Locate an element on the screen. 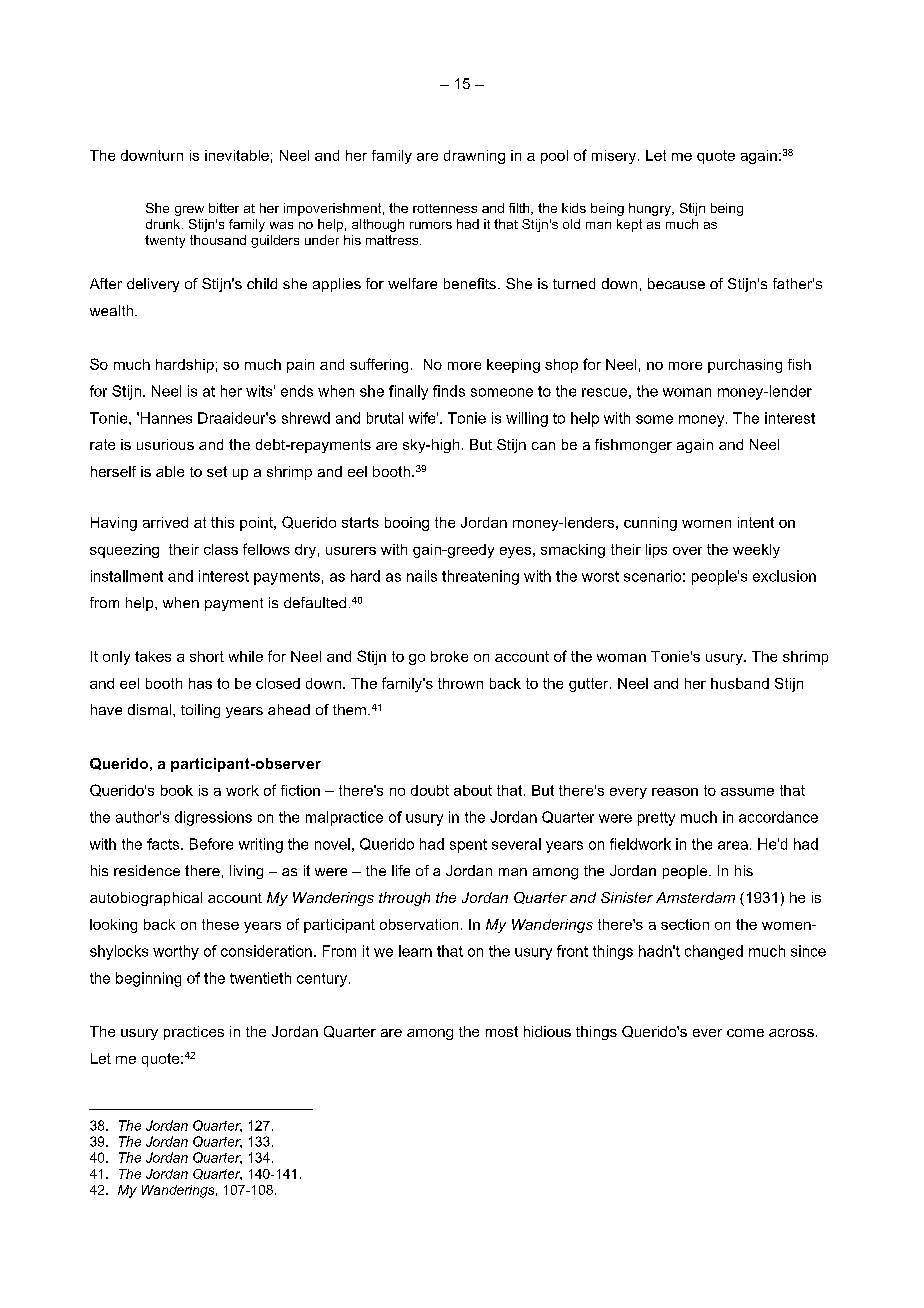 Image resolution: width=924 pixels, height=1308 pixels. hungry is located at coordinates (651, 209).
